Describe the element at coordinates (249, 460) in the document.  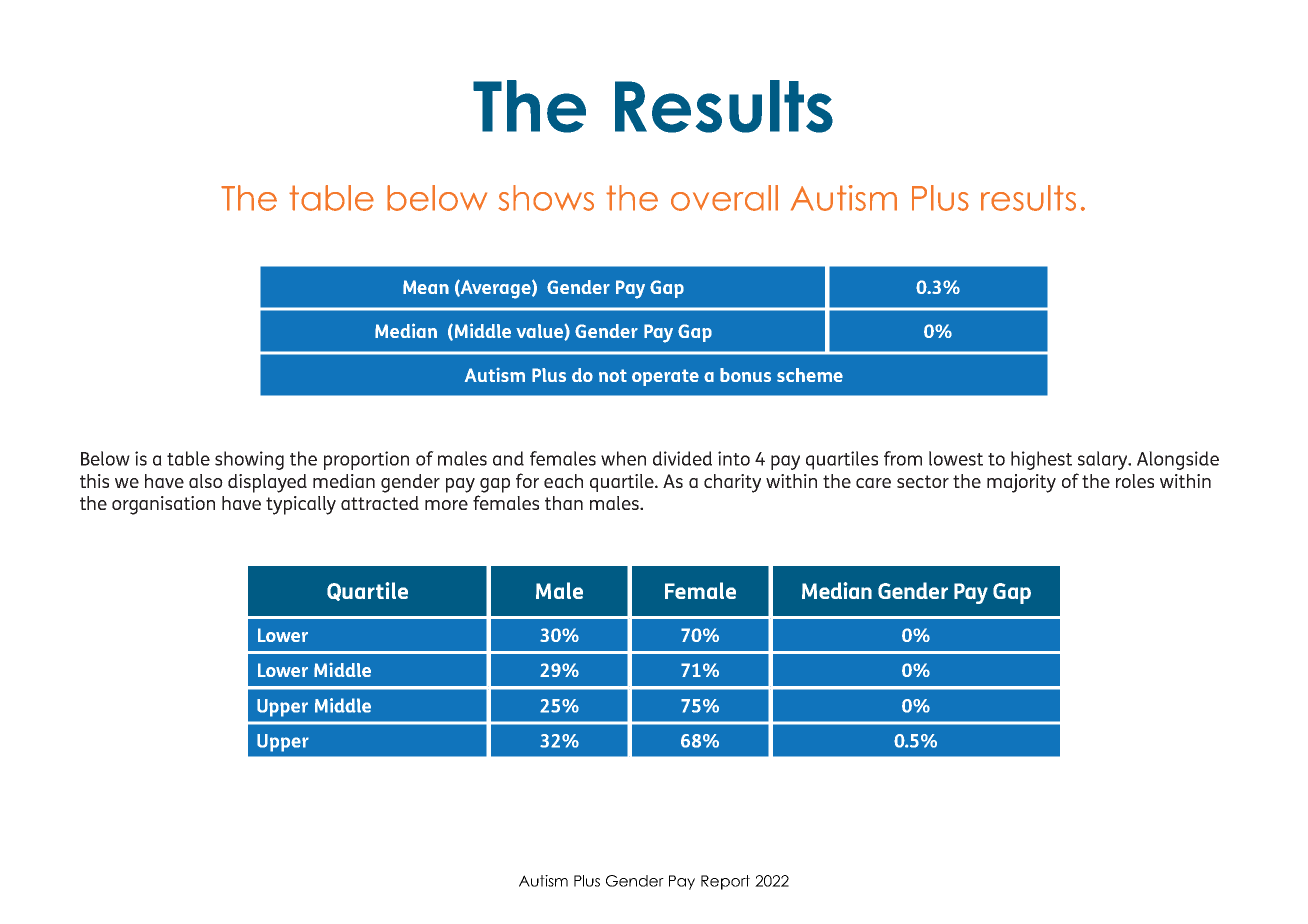
I see `showing` at that location.
